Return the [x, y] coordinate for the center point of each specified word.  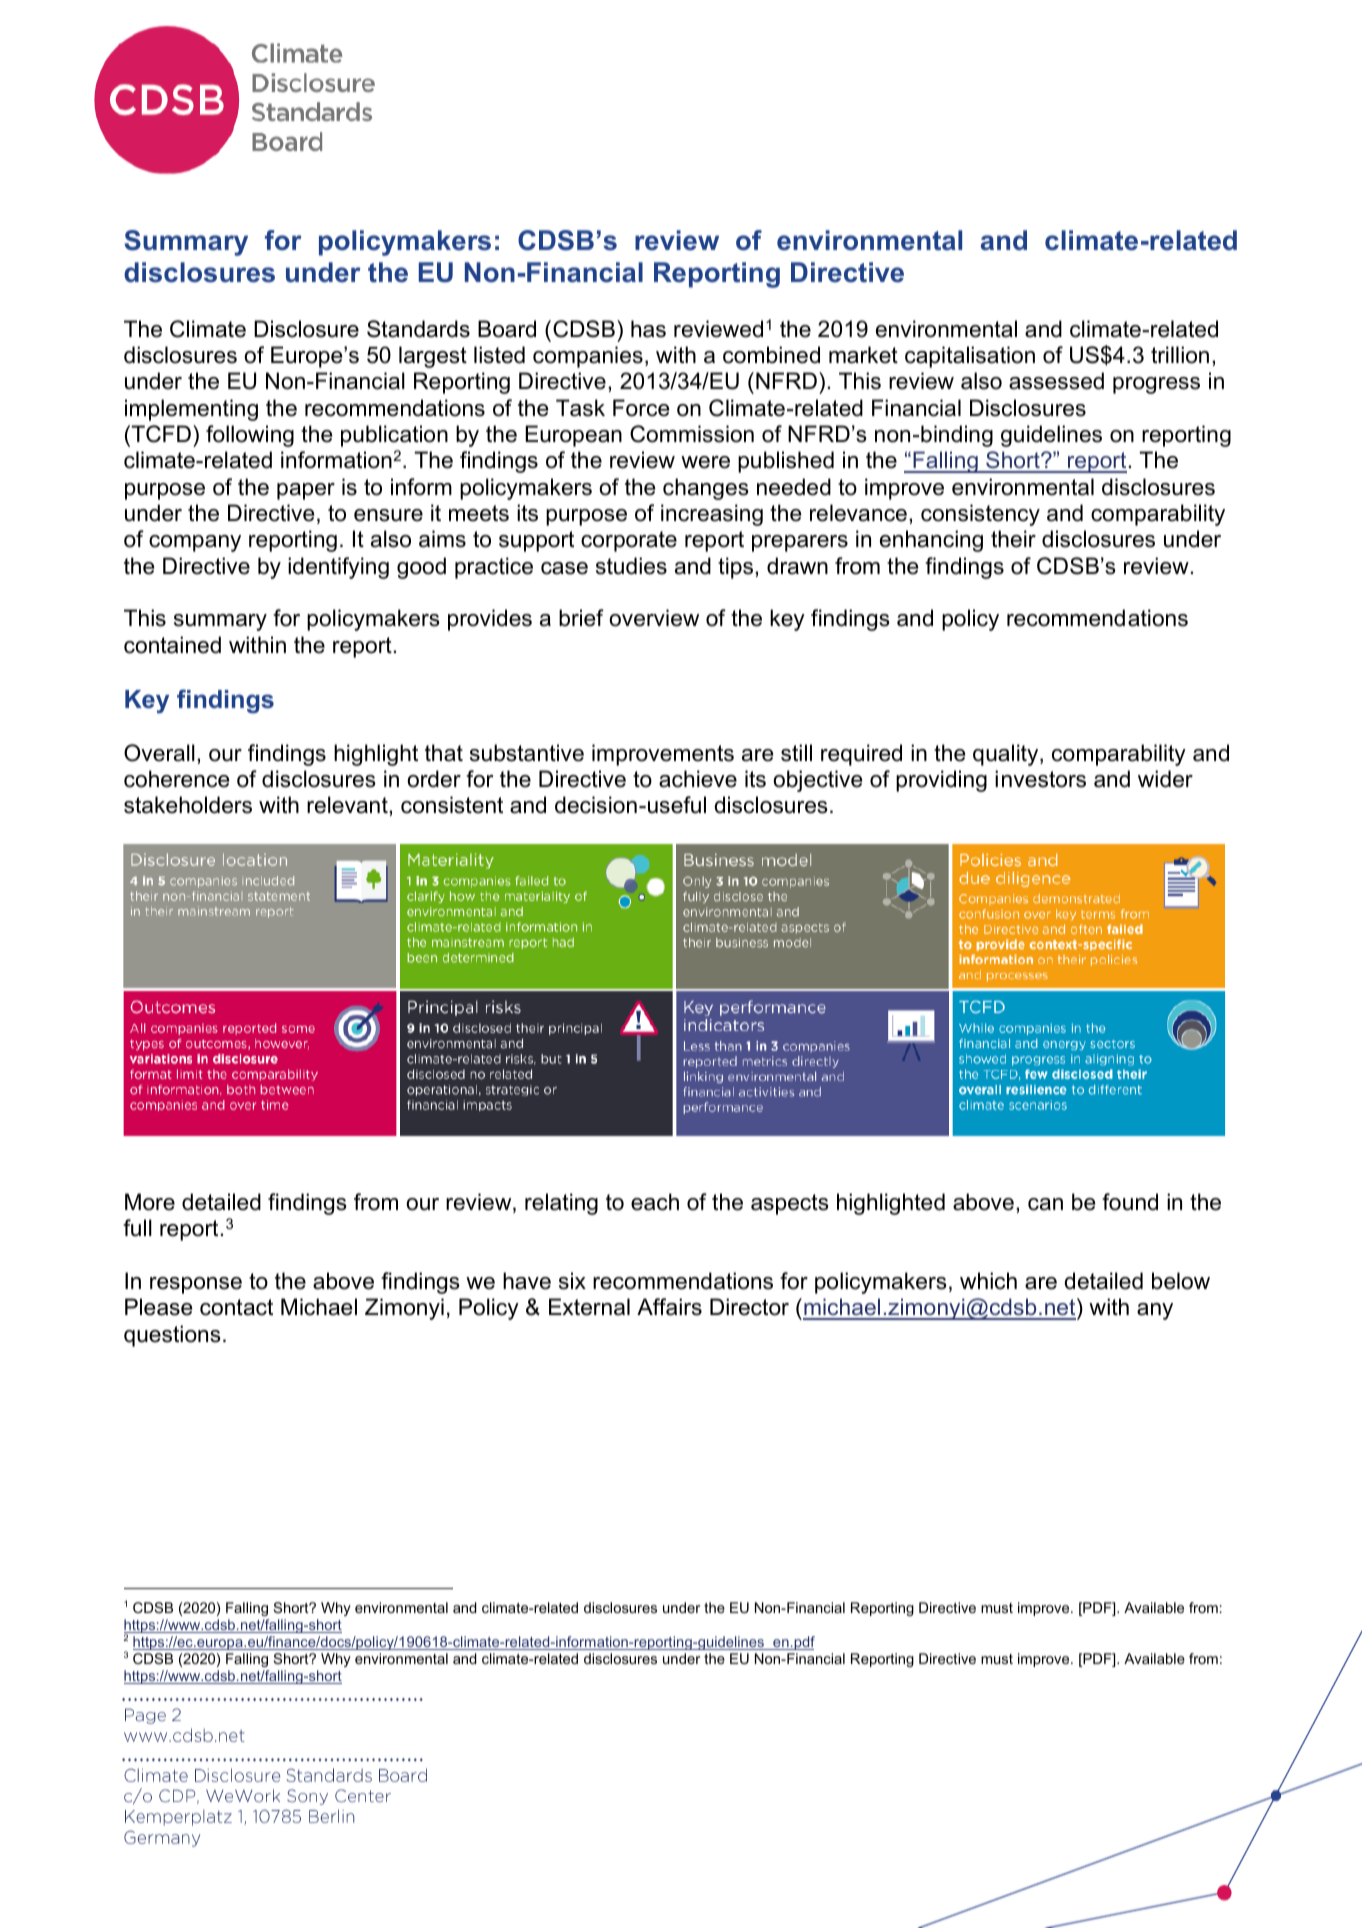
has [648, 329]
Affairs [669, 1307]
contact [236, 1307]
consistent [452, 805]
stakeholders [188, 805]
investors [1040, 779]
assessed [1056, 381]
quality [1007, 755]
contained [172, 645]
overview [654, 618]
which [988, 1281]
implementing [191, 410]
